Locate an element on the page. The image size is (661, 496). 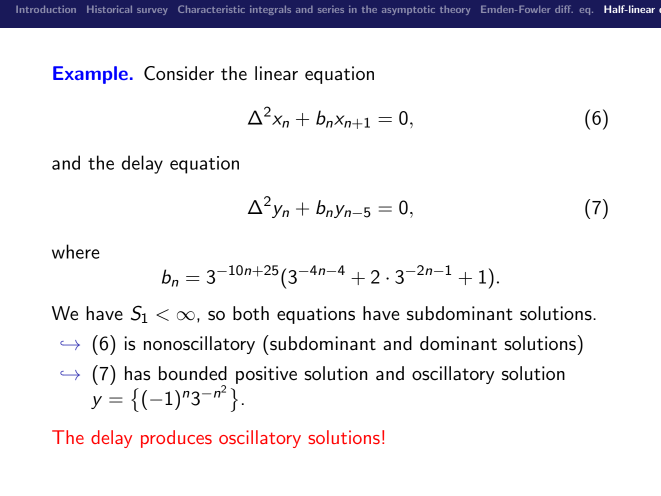
both is located at coordinates (251, 313).
